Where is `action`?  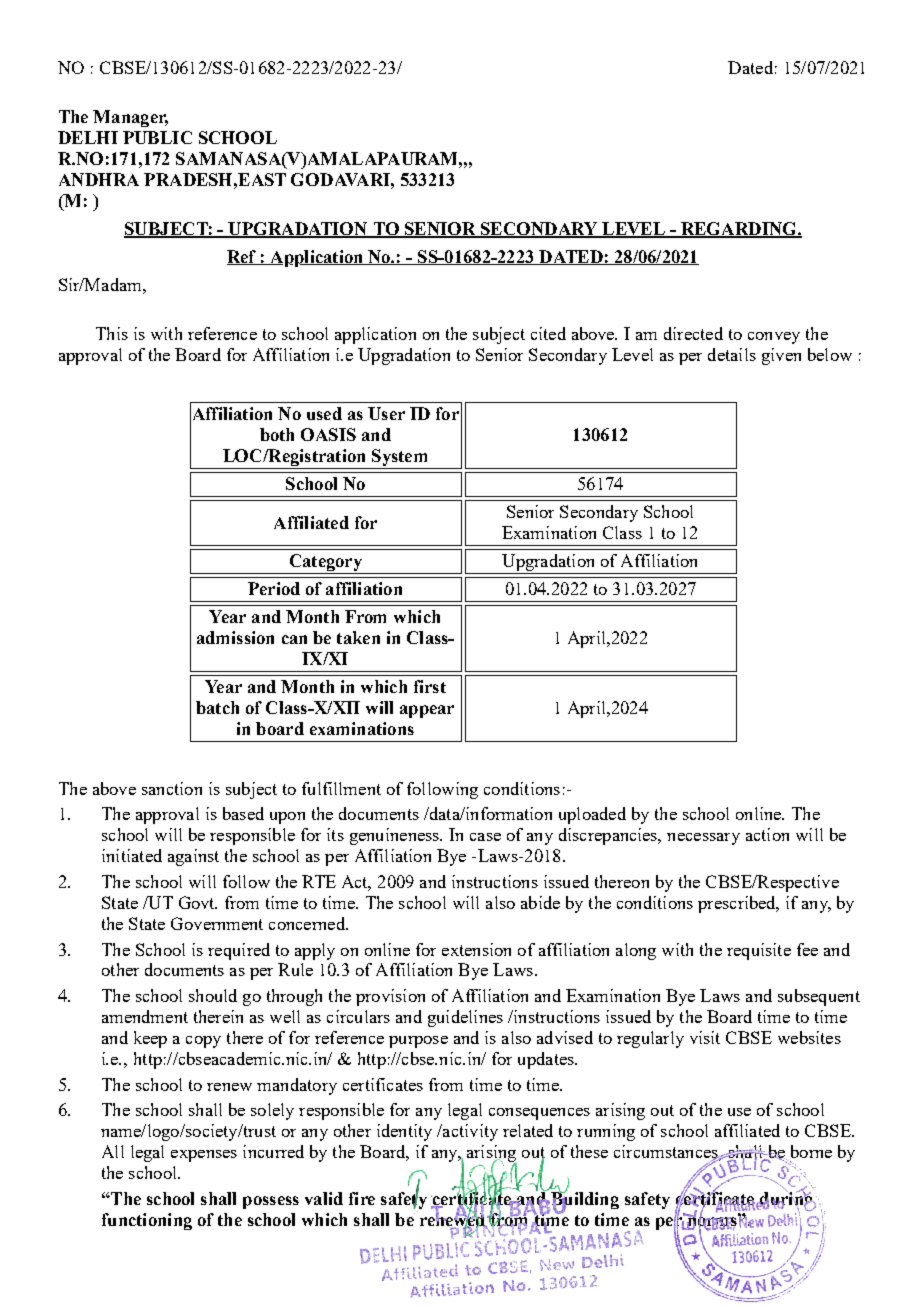 action is located at coordinates (767, 834).
